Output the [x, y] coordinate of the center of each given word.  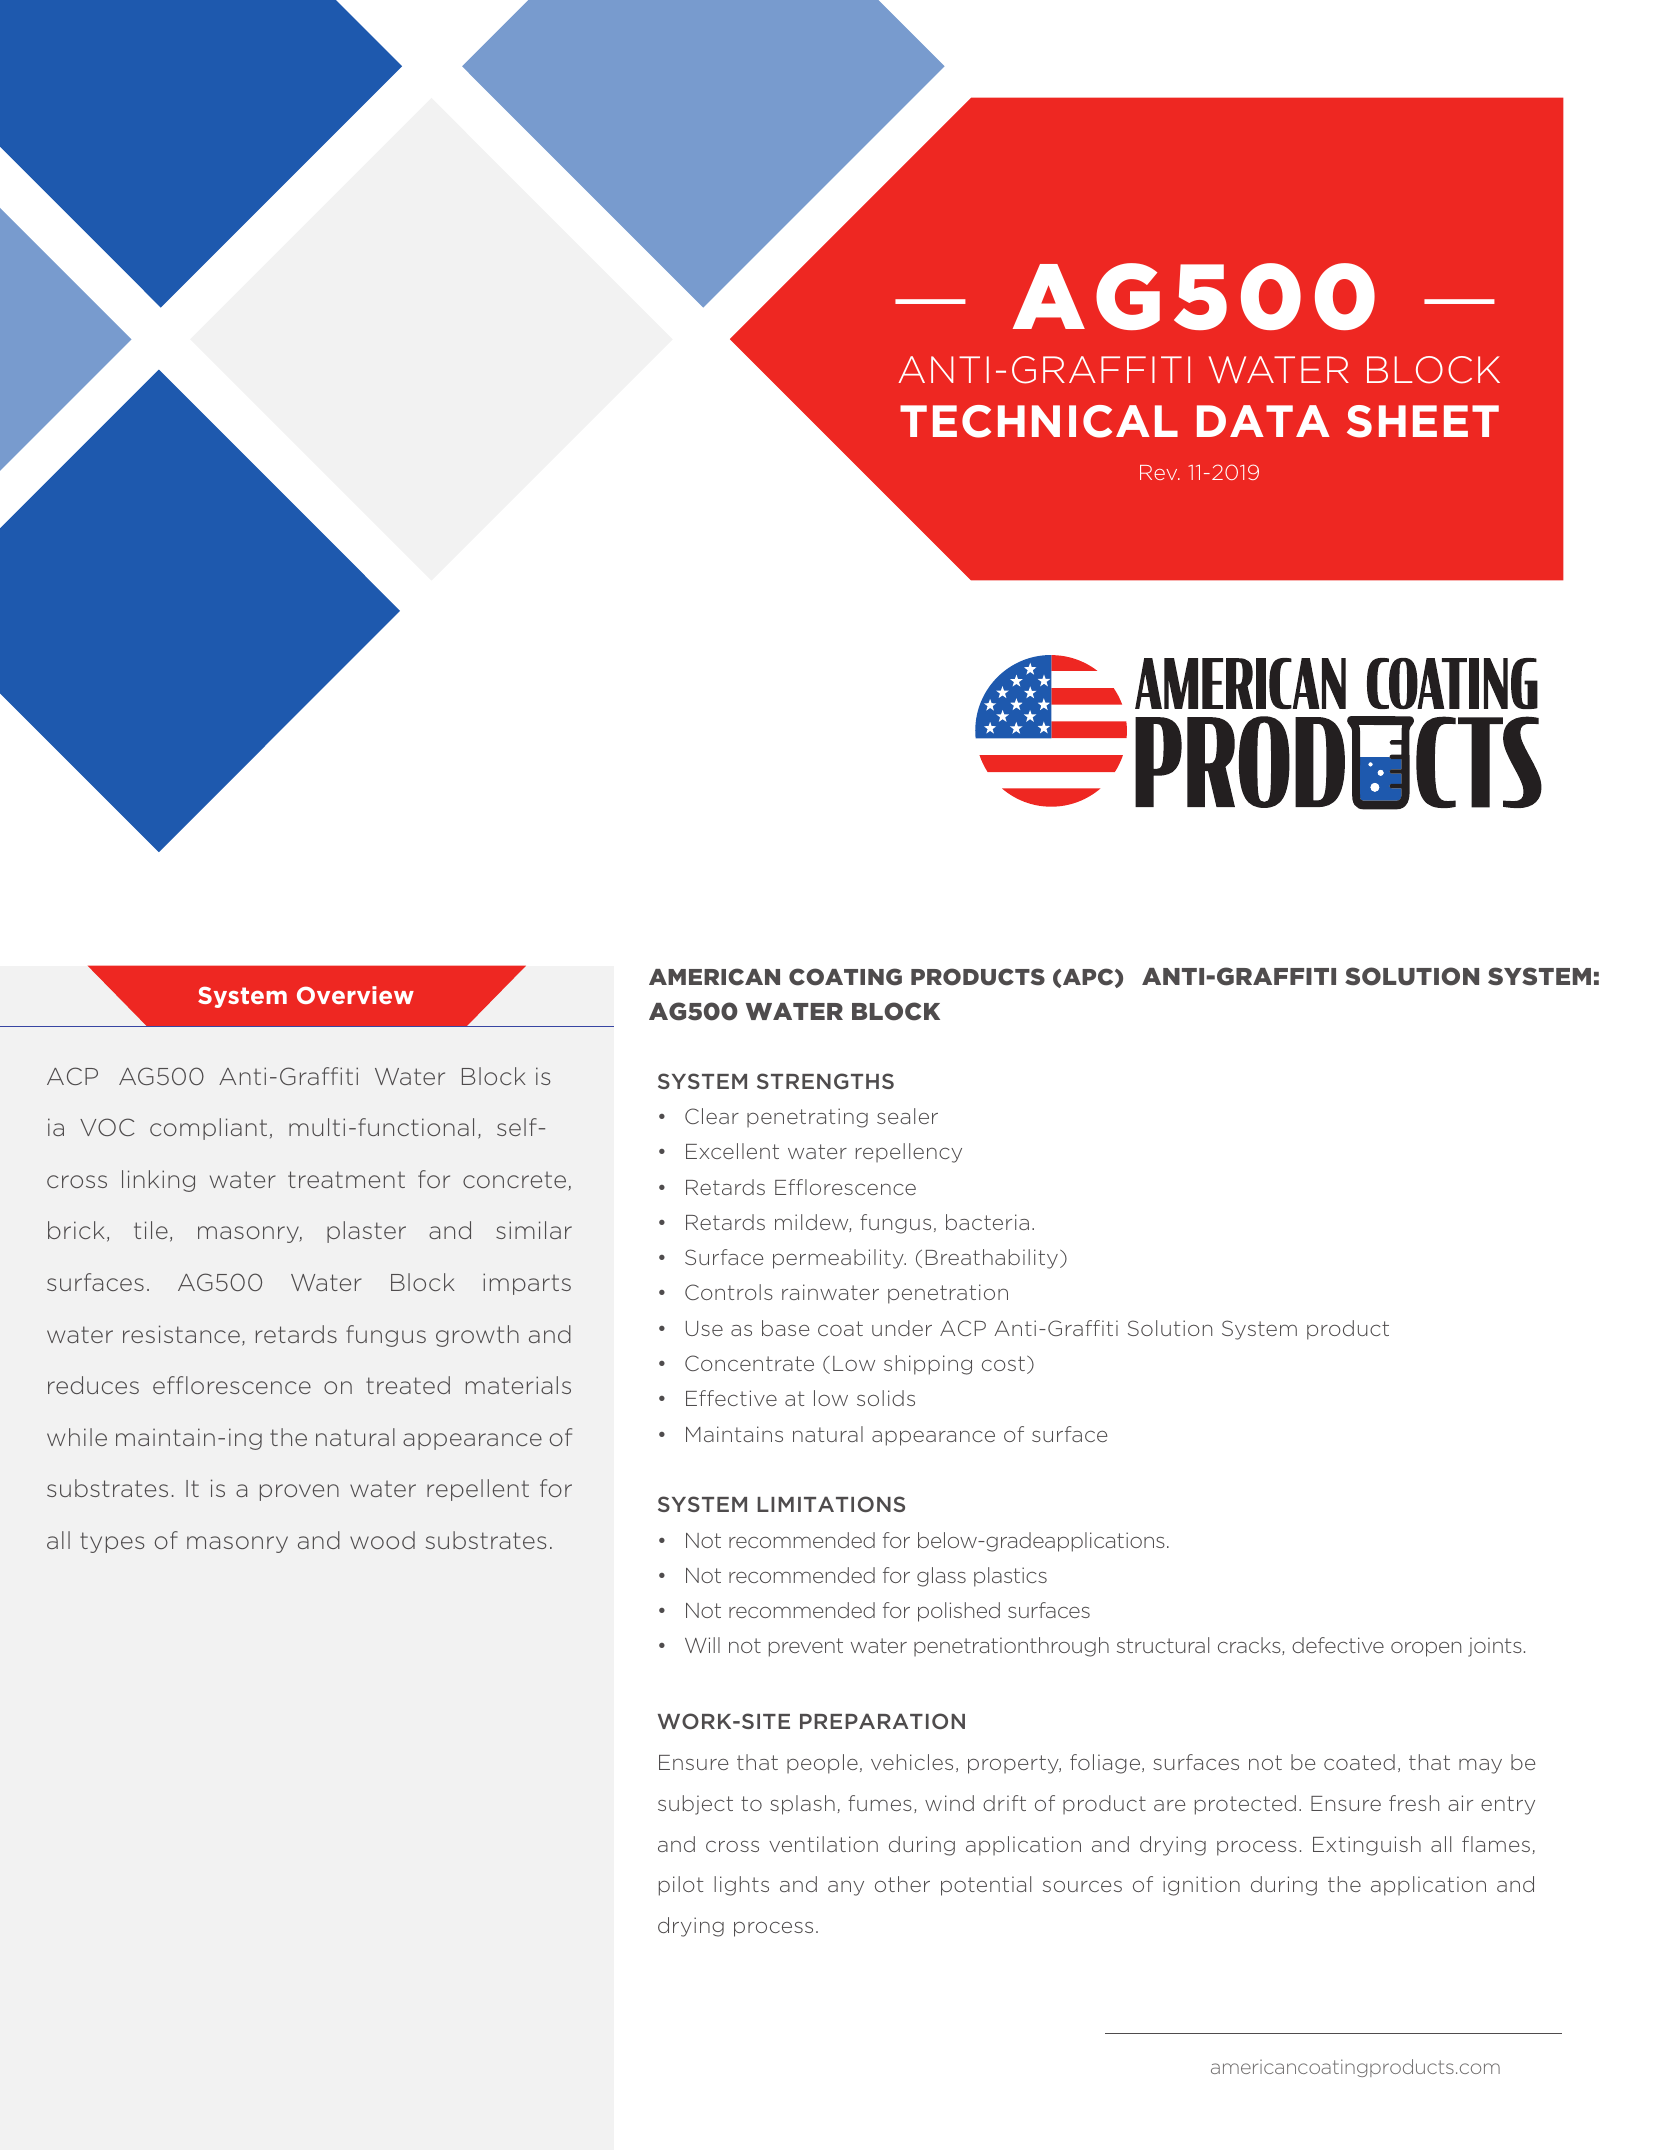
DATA [1263, 421]
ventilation [823, 1844]
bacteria [987, 1222]
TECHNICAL [1039, 421]
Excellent [732, 1151]
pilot [681, 1886]
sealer [907, 1116]
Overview [355, 995]
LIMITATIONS [831, 1504]
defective [1338, 1645]
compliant [208, 1129]
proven [299, 1492]
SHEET [1423, 421]
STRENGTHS [825, 1081]
